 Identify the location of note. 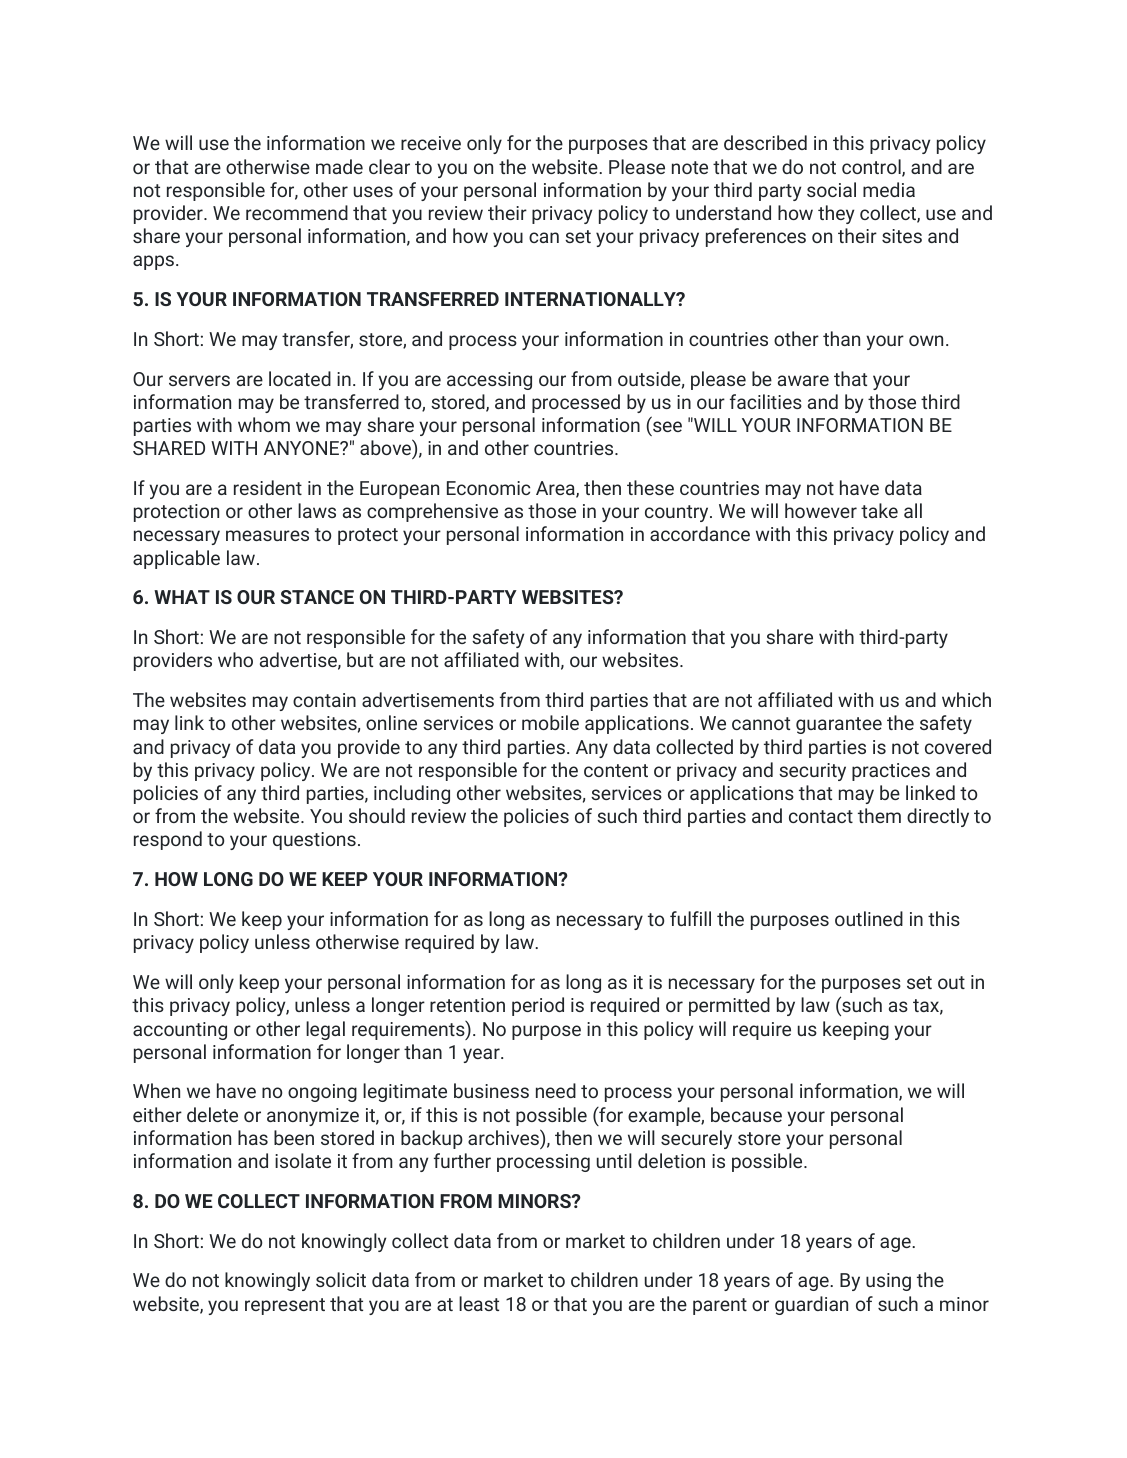
(690, 167).
